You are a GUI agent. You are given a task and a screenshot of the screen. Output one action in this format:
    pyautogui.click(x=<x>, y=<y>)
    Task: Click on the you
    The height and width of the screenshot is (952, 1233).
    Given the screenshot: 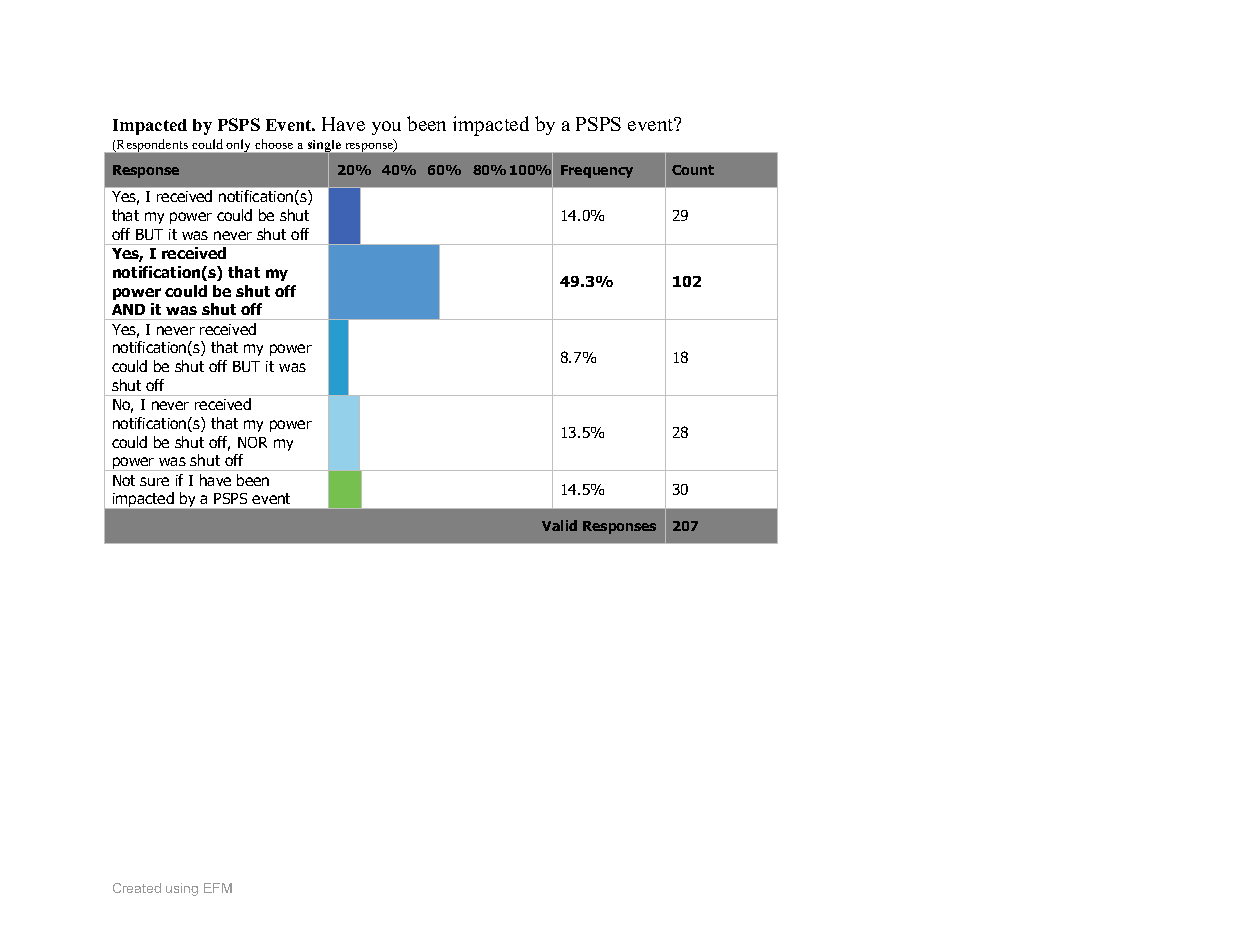 What is the action you would take?
    pyautogui.click(x=386, y=128)
